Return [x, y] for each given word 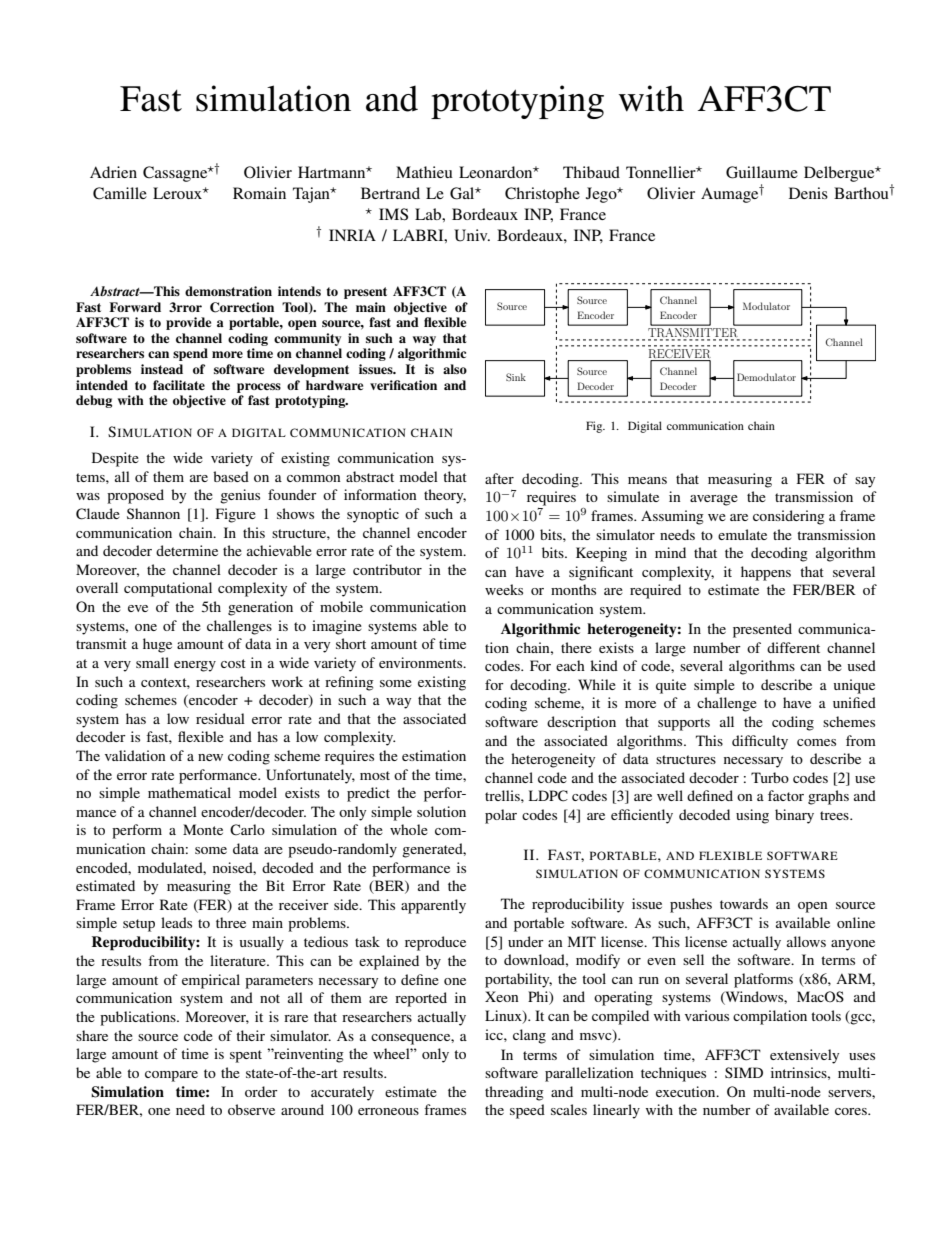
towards [744, 903]
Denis [808, 193]
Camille [120, 193]
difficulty [760, 742]
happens [766, 573]
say [865, 482]
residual [220, 718]
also [455, 369]
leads [176, 922]
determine [187, 550]
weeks [504, 589]
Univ [472, 235]
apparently [433, 906]
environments [422, 662]
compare [171, 1076]
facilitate [179, 385]
